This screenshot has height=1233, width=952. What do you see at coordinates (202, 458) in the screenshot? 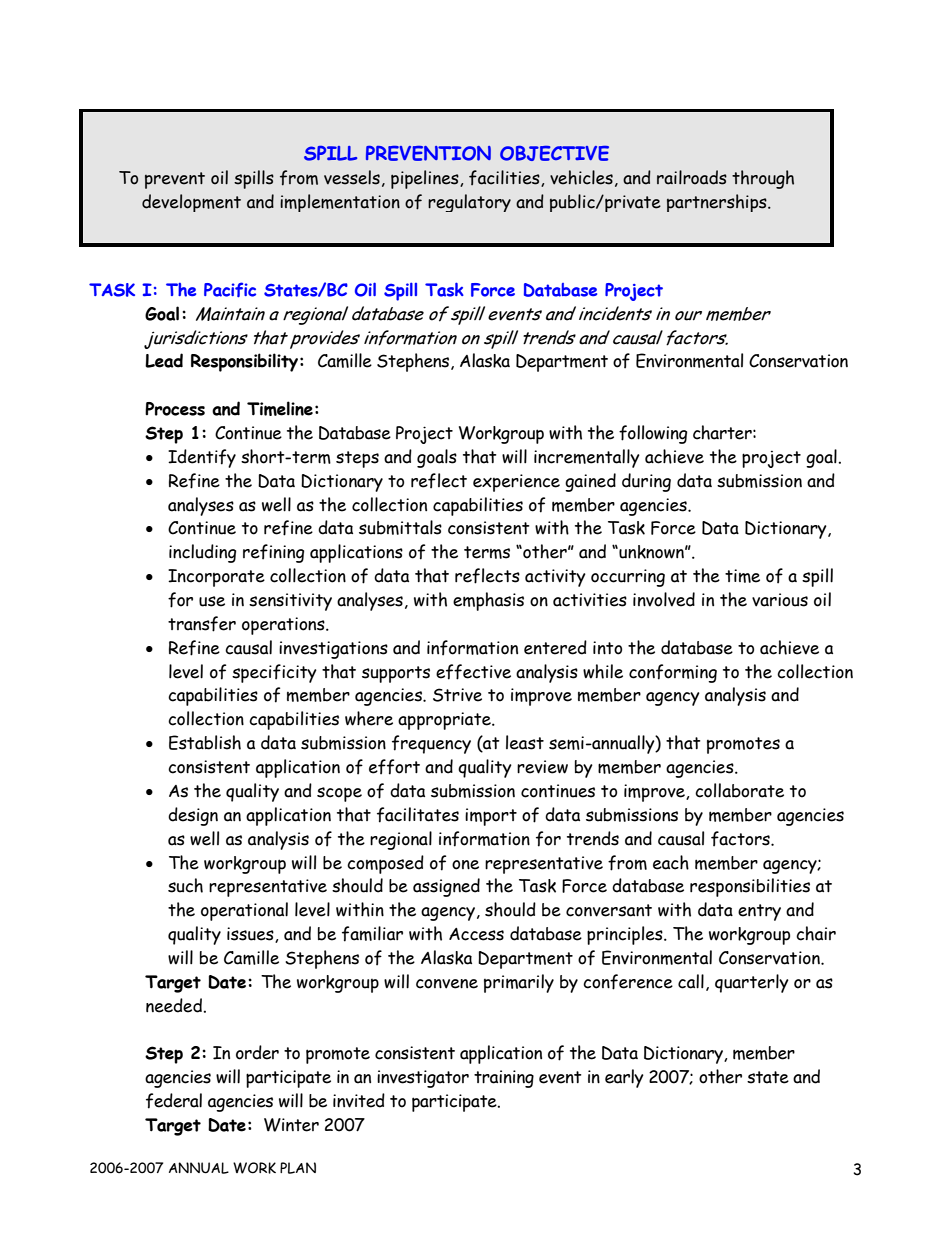
I see `Identify` at bounding box center [202, 458].
